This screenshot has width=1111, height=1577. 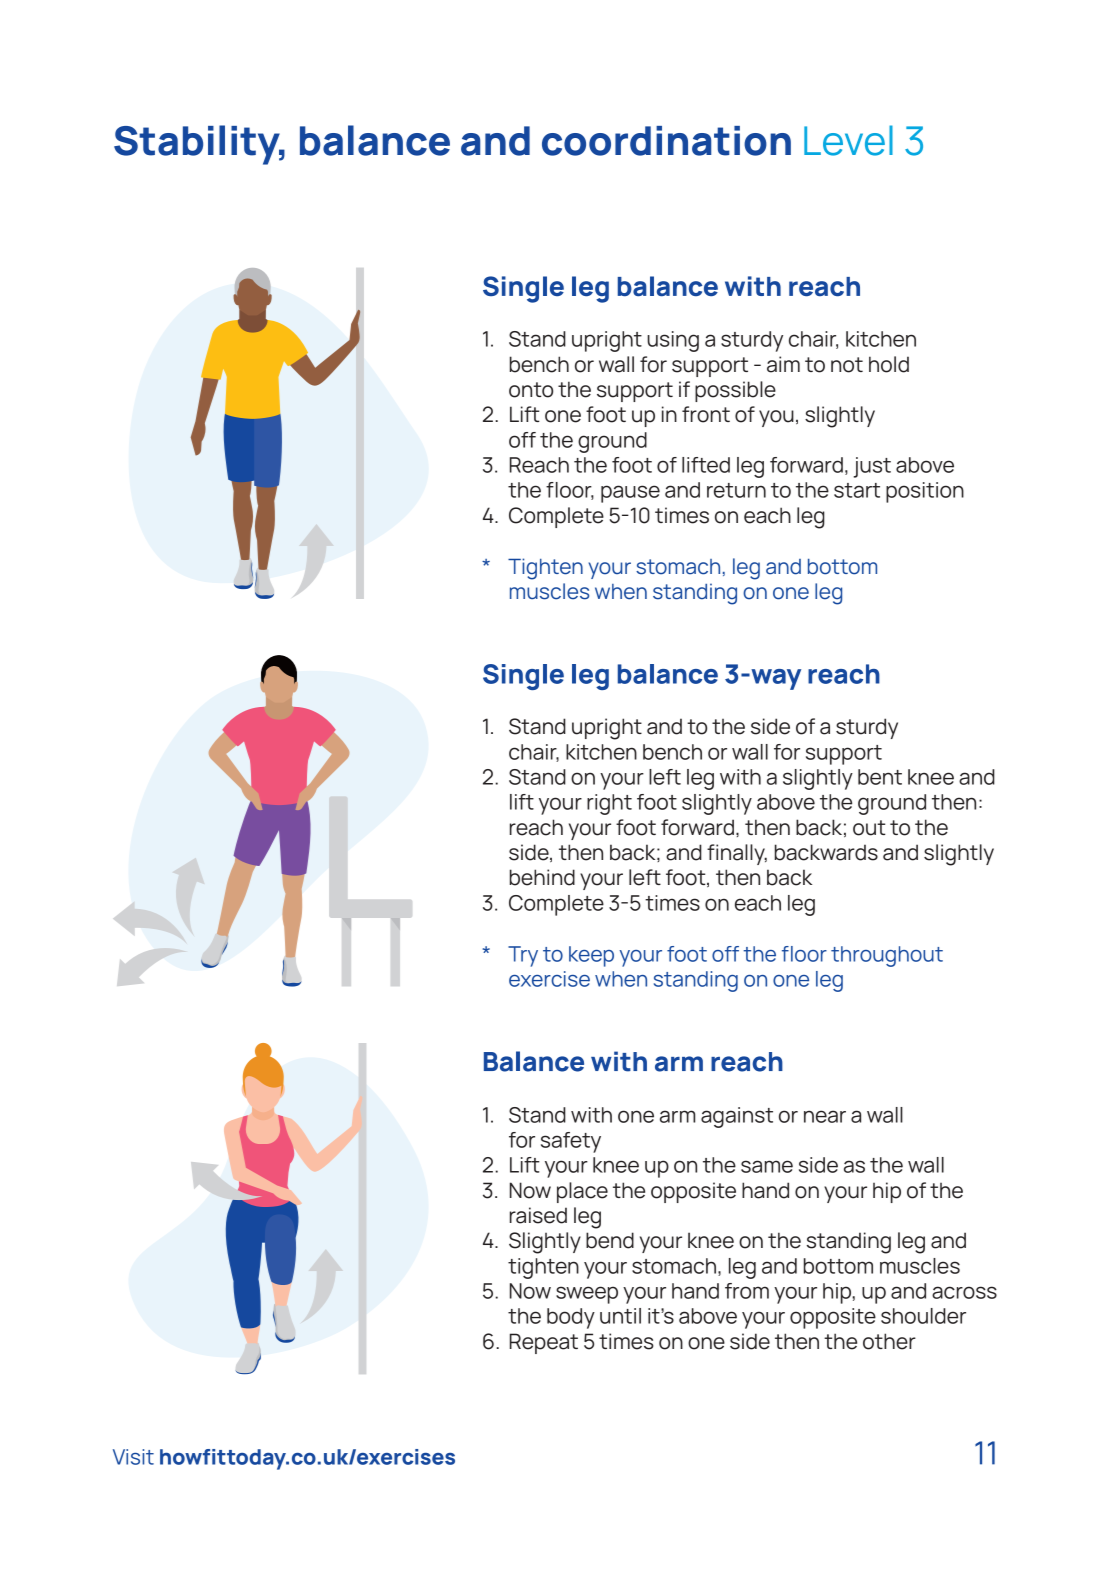 What do you see at coordinates (857, 490) in the screenshot?
I see `start` at bounding box center [857, 490].
